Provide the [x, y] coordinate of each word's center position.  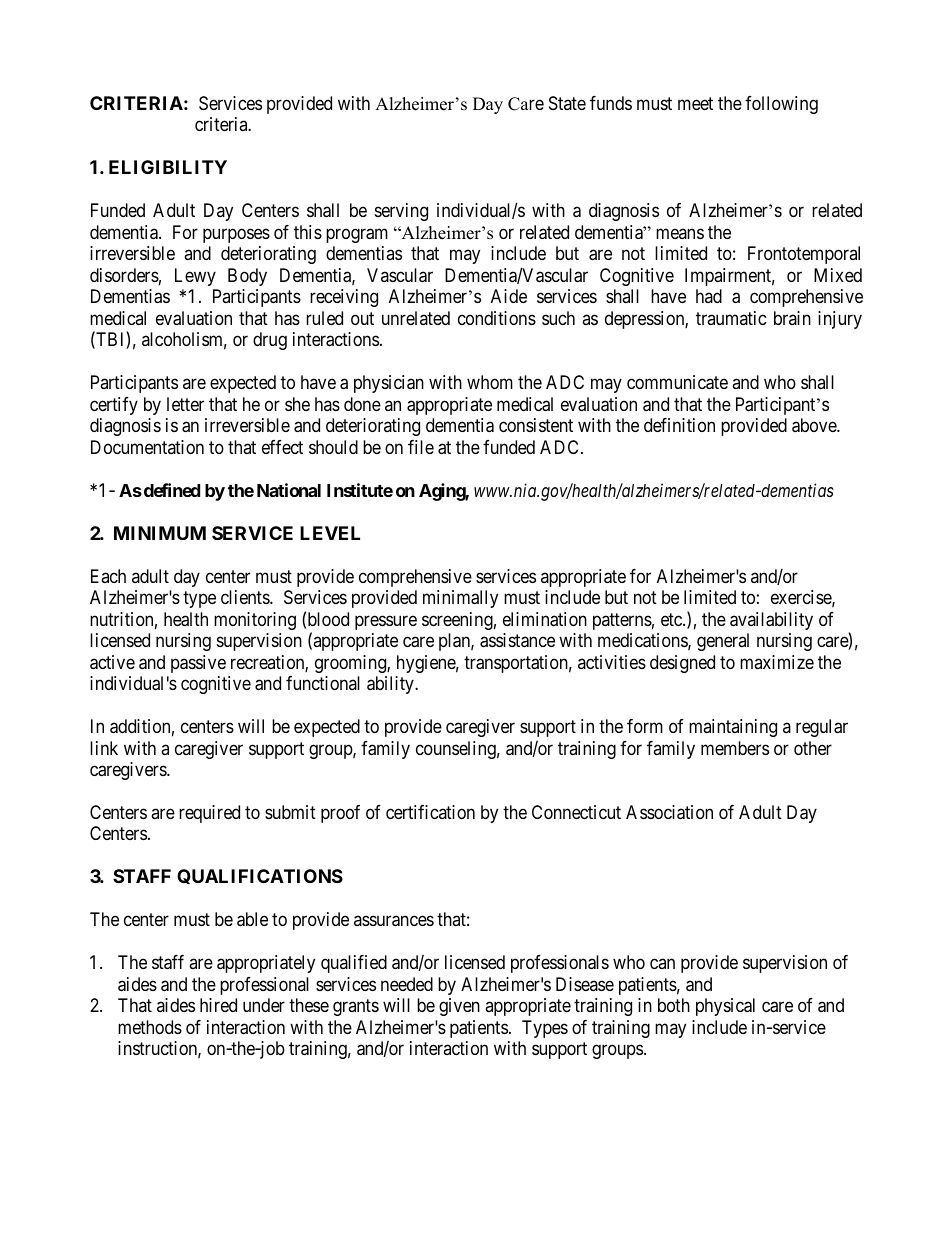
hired [218, 1005]
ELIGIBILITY [168, 167]
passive [198, 664]
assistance [517, 640]
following [781, 105]
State [567, 103]
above [815, 425]
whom [490, 382]
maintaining [733, 728]
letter [185, 404]
